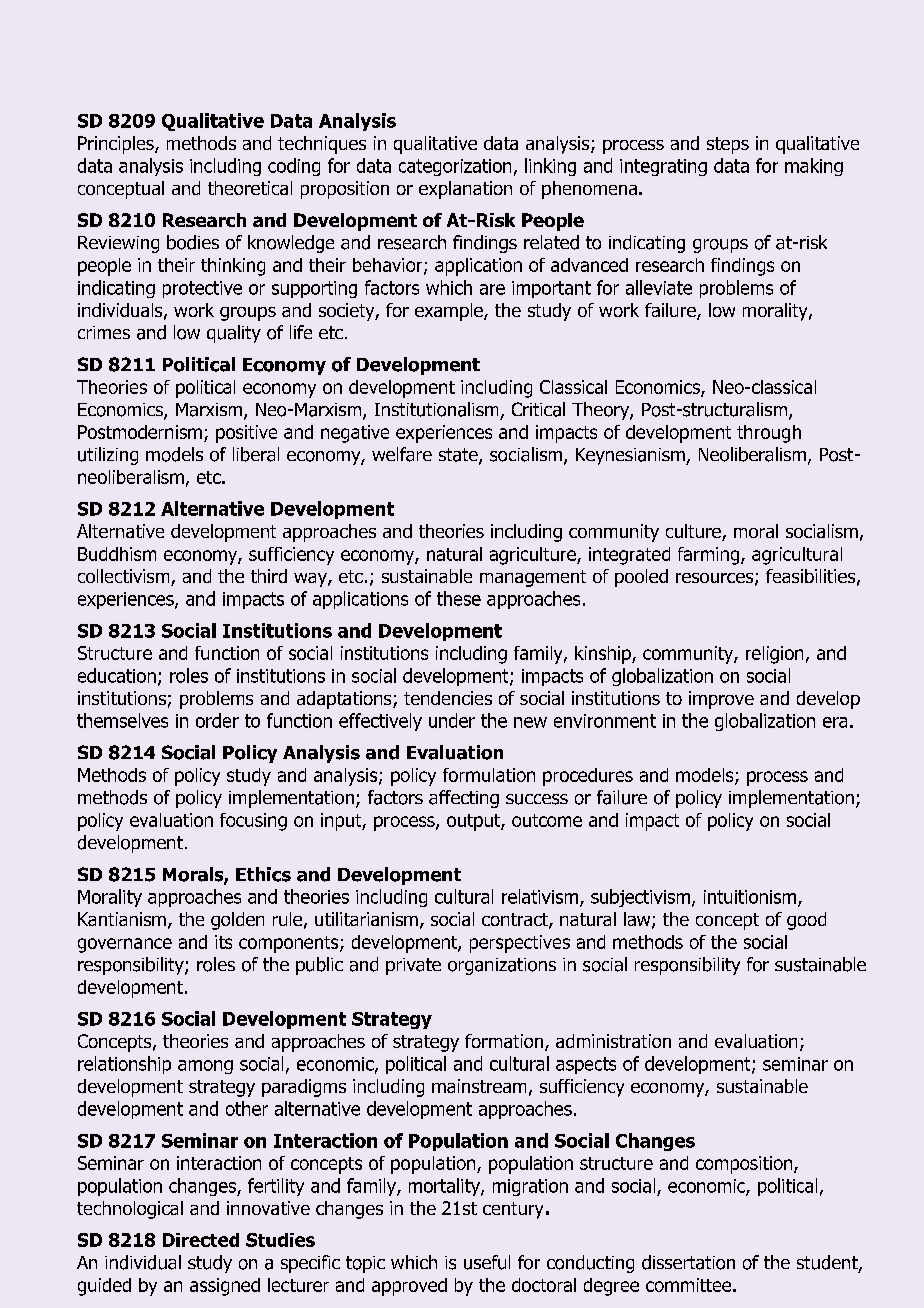  Describe the element at coordinates (217, 720) in the image. I see `order` at that location.
